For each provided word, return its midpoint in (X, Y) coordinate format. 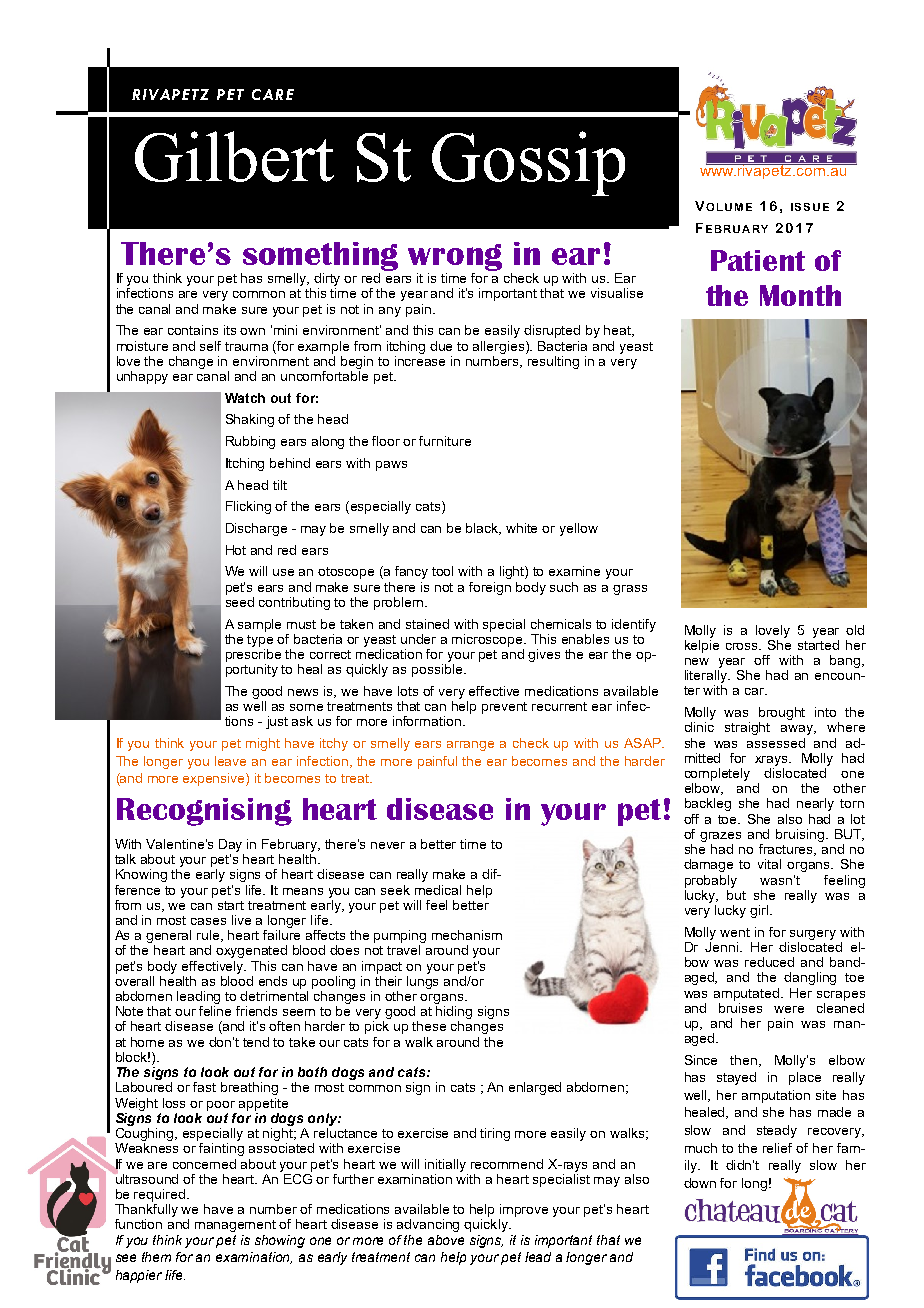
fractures (787, 850)
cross (743, 646)
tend (256, 1042)
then (745, 1061)
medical (438, 890)
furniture (445, 441)
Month (800, 295)
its (230, 330)
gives (544, 655)
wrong (455, 257)
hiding (454, 1014)
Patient (758, 260)
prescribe (253, 654)
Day (230, 845)
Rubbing (250, 442)
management (235, 1226)
